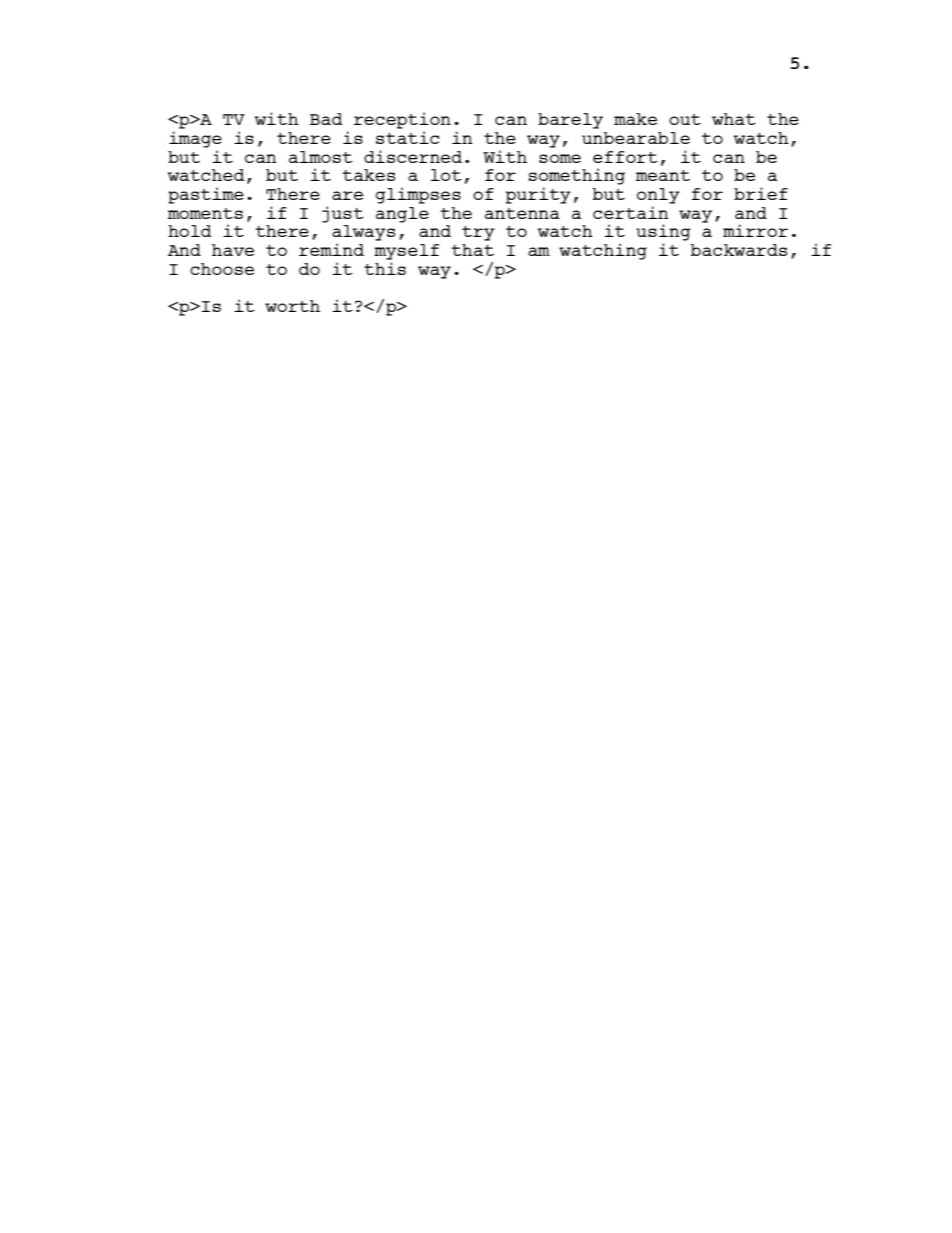 The image size is (952, 1233). Describe the element at coordinates (685, 119) in the image. I see `out` at that location.
